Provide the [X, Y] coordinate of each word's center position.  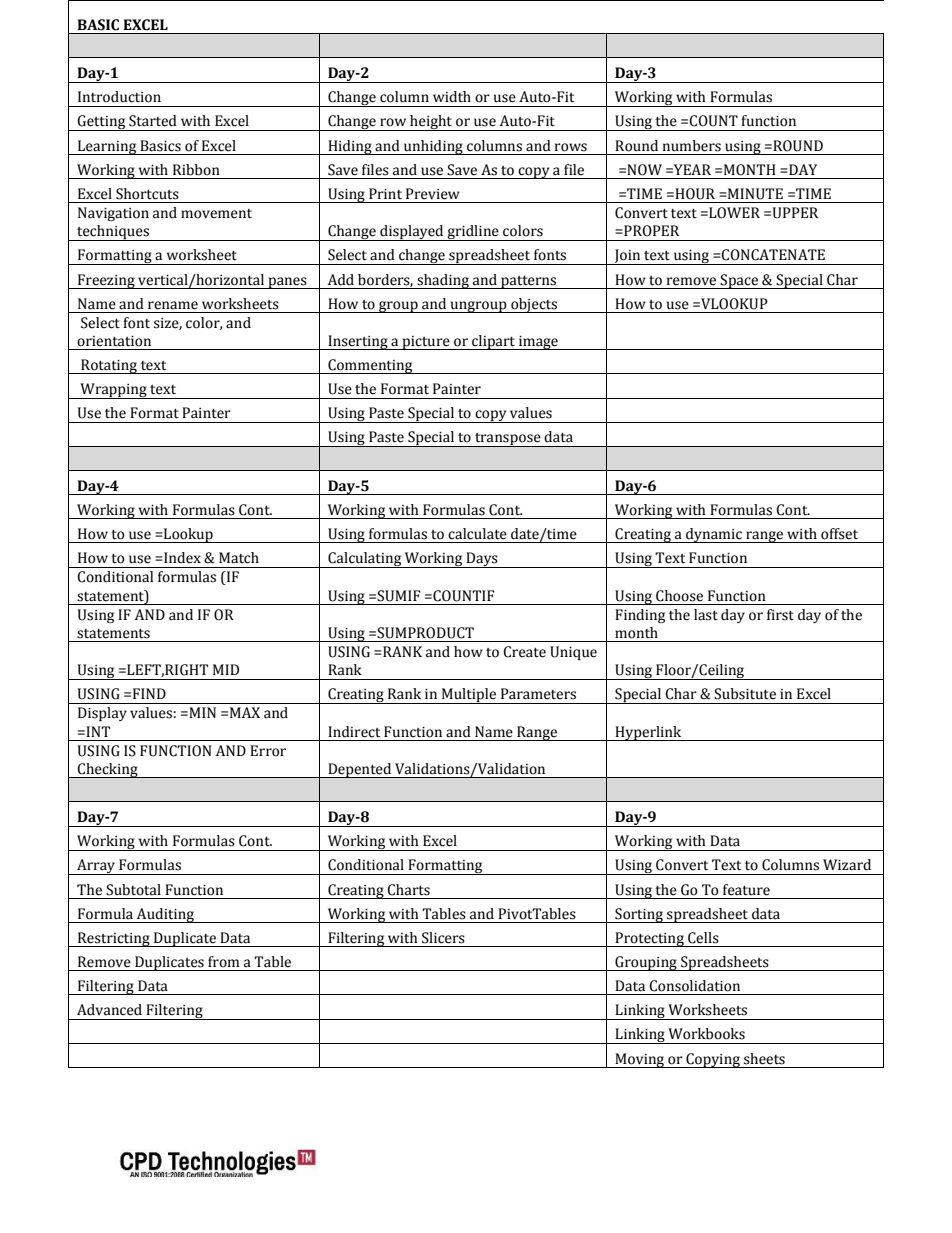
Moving [640, 1060]
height [431, 123]
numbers [692, 146]
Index [181, 558]
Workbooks [706, 1034]
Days [482, 560]
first [780, 615]
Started [153, 121]
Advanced [109, 1010]
